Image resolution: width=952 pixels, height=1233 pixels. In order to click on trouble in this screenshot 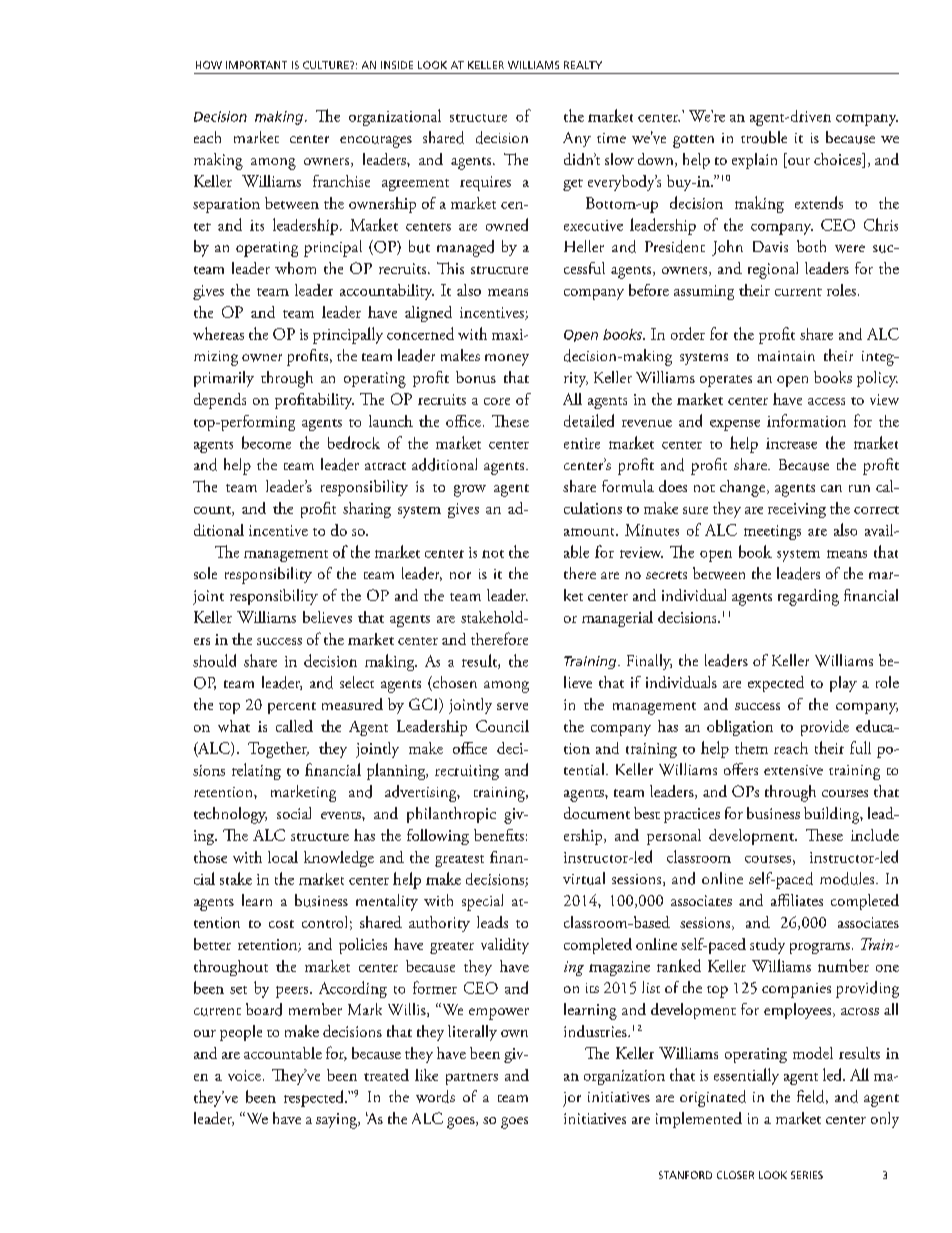, I will do `click(764, 137)`.
